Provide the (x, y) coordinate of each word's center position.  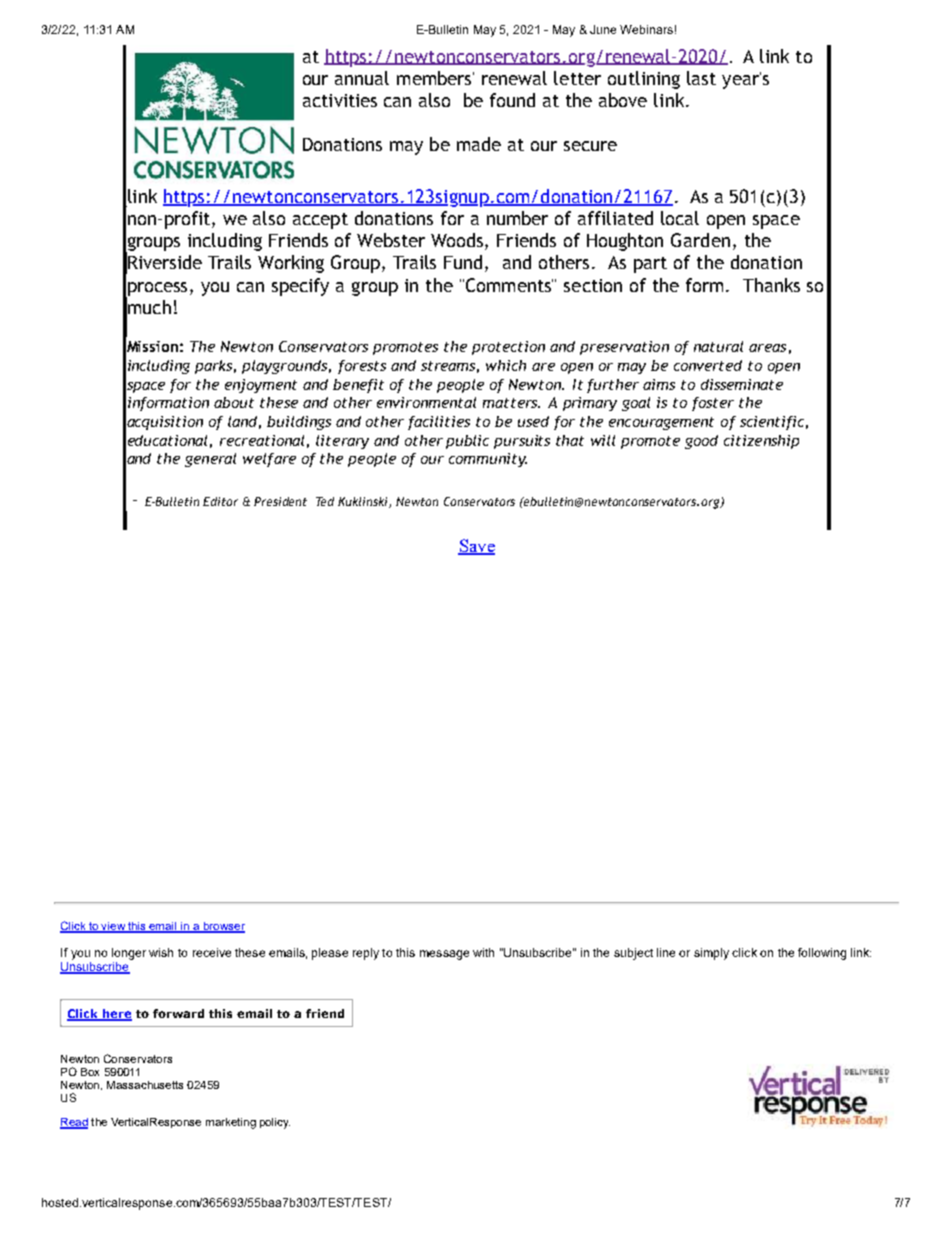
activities (340, 100)
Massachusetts (145, 1085)
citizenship (761, 442)
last (701, 78)
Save (476, 547)
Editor (220, 501)
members (435, 78)
